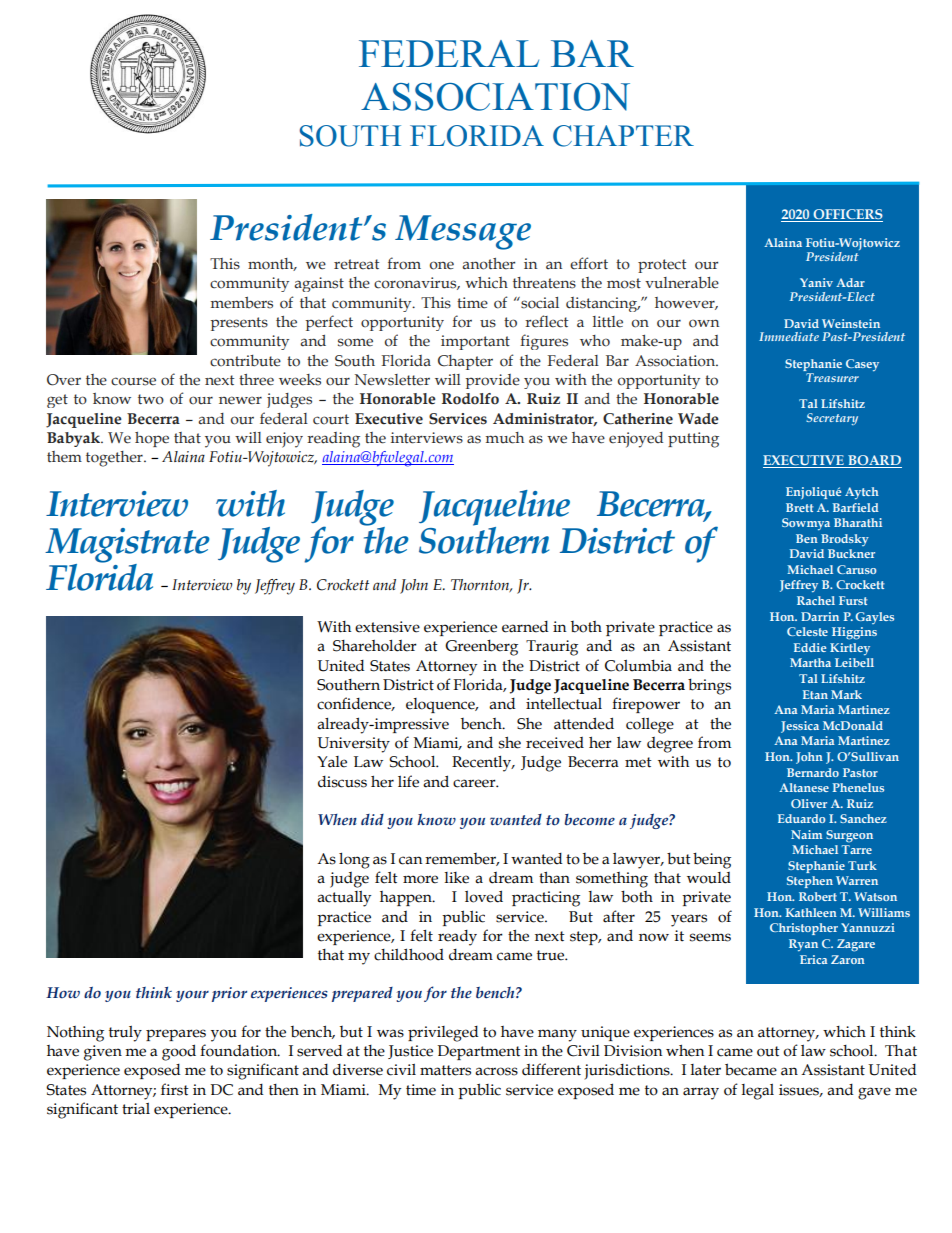 The height and width of the screenshot is (1233, 952). What do you see at coordinates (483, 764) in the screenshot?
I see `Recently` at bounding box center [483, 764].
